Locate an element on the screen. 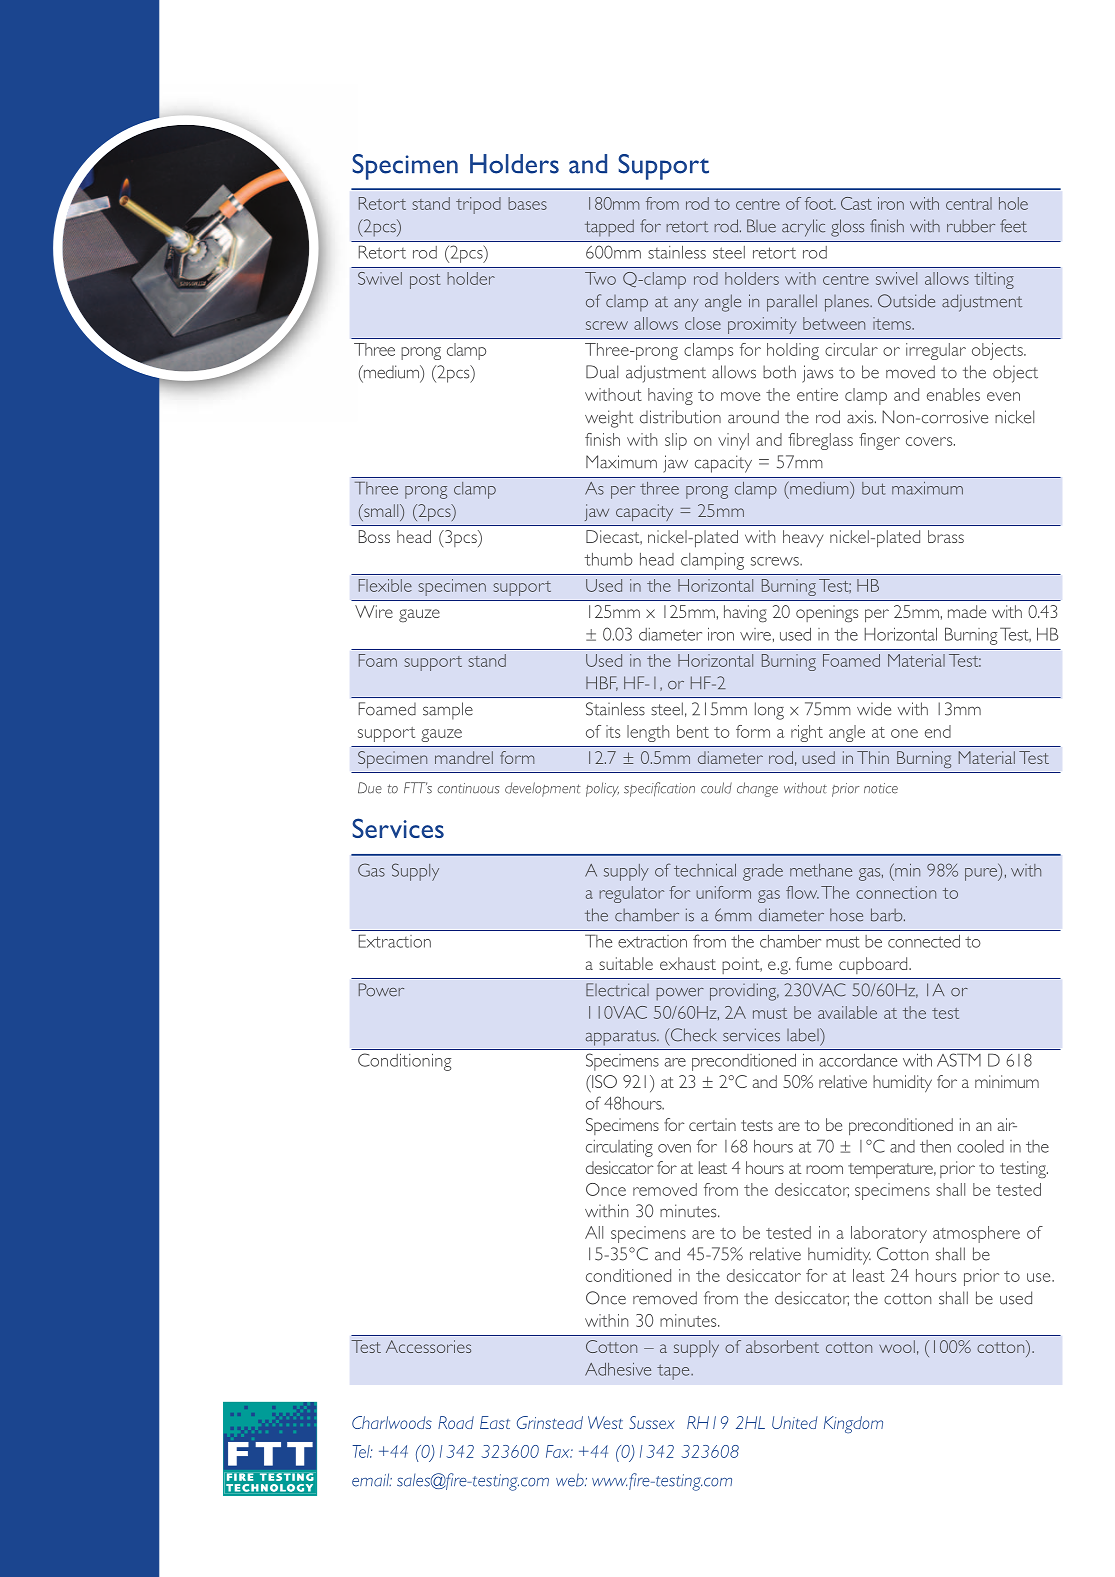  Road is located at coordinates (456, 1422).
